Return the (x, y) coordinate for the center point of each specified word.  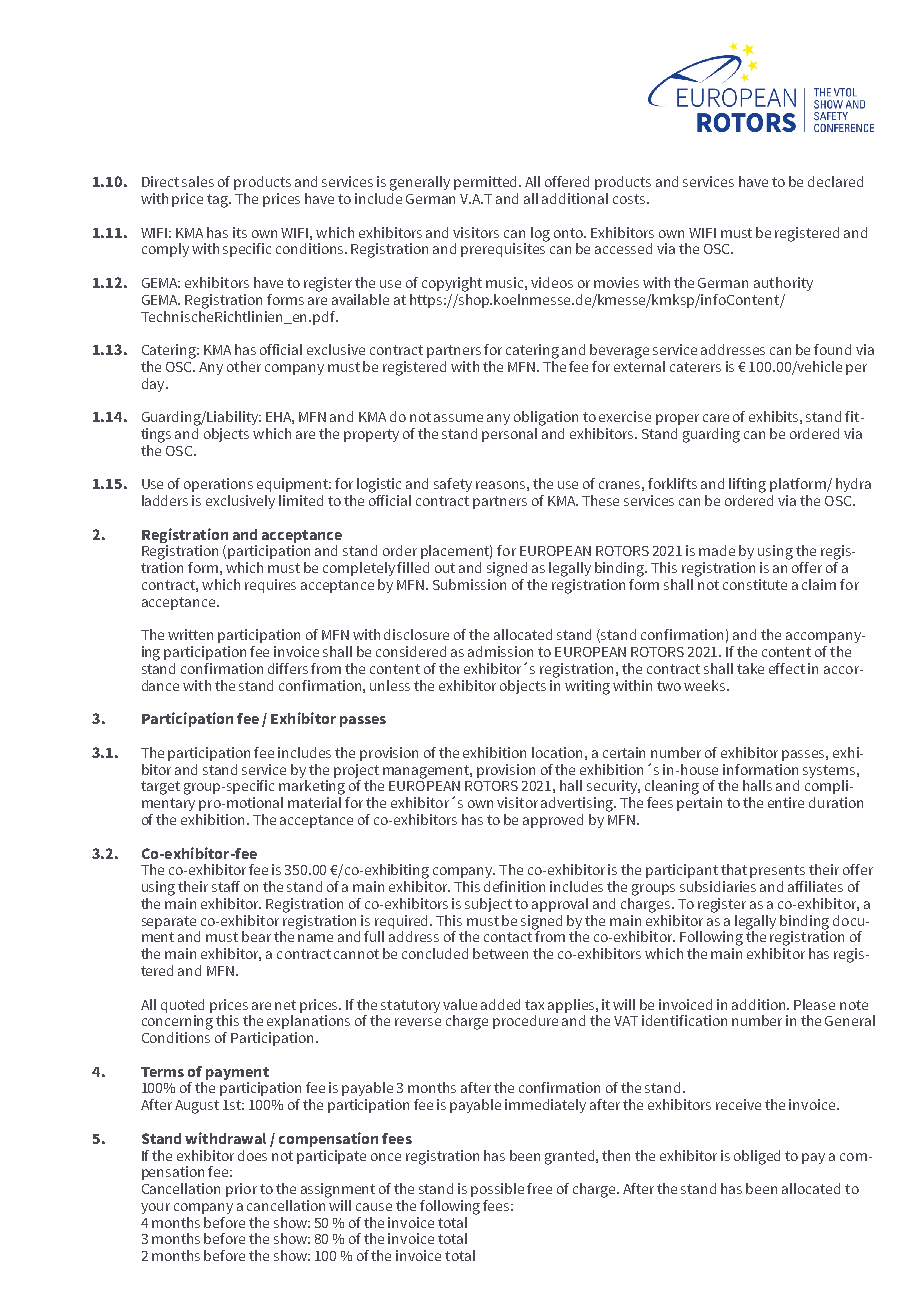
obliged (757, 1157)
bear (256, 936)
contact (508, 937)
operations (218, 485)
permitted (487, 183)
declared (835, 181)
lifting (747, 485)
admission (500, 651)
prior (241, 1190)
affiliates (815, 886)
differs (288, 668)
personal (509, 435)
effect (787, 668)
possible (497, 1190)
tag (219, 201)
